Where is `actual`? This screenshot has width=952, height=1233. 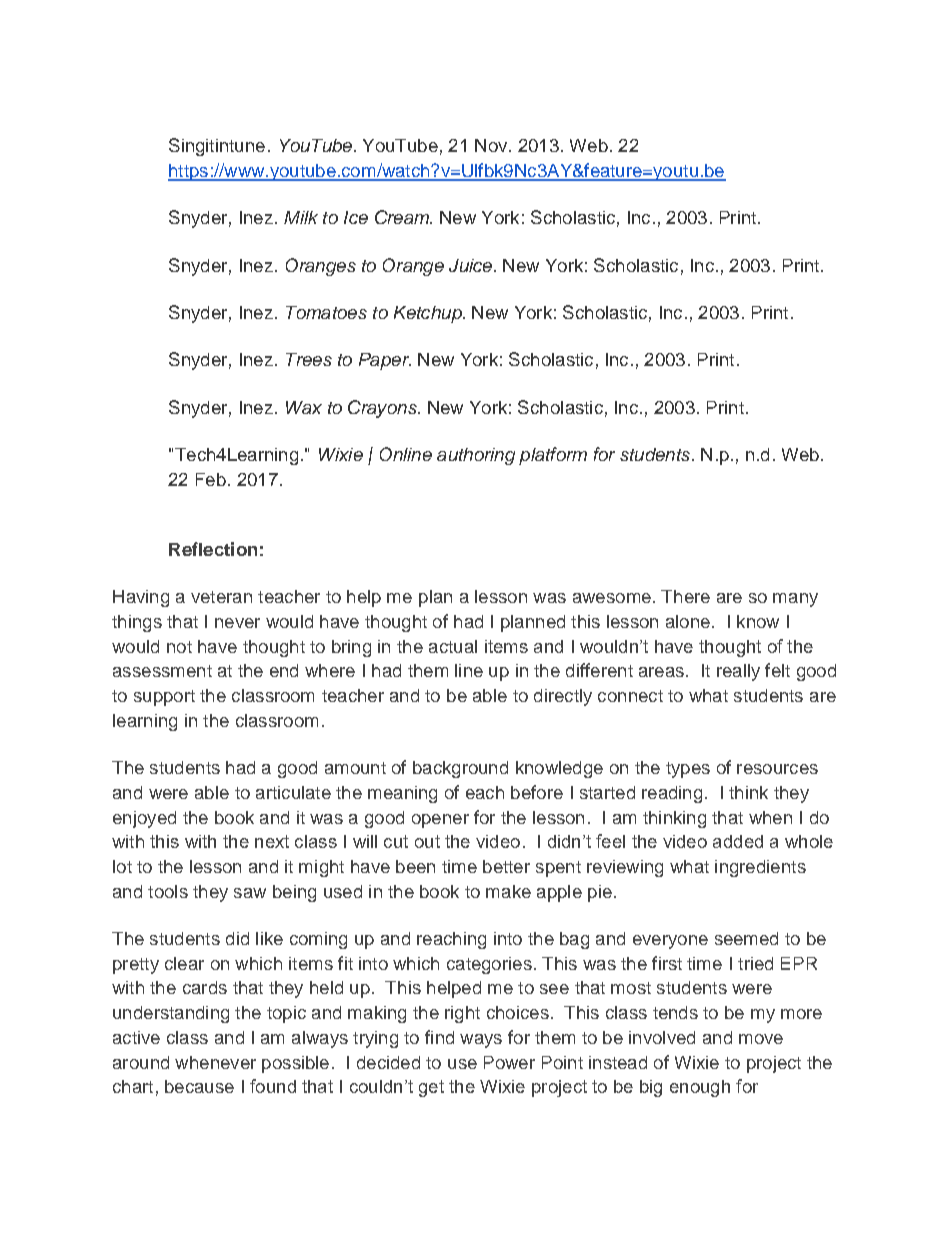 actual is located at coordinates (453, 646).
